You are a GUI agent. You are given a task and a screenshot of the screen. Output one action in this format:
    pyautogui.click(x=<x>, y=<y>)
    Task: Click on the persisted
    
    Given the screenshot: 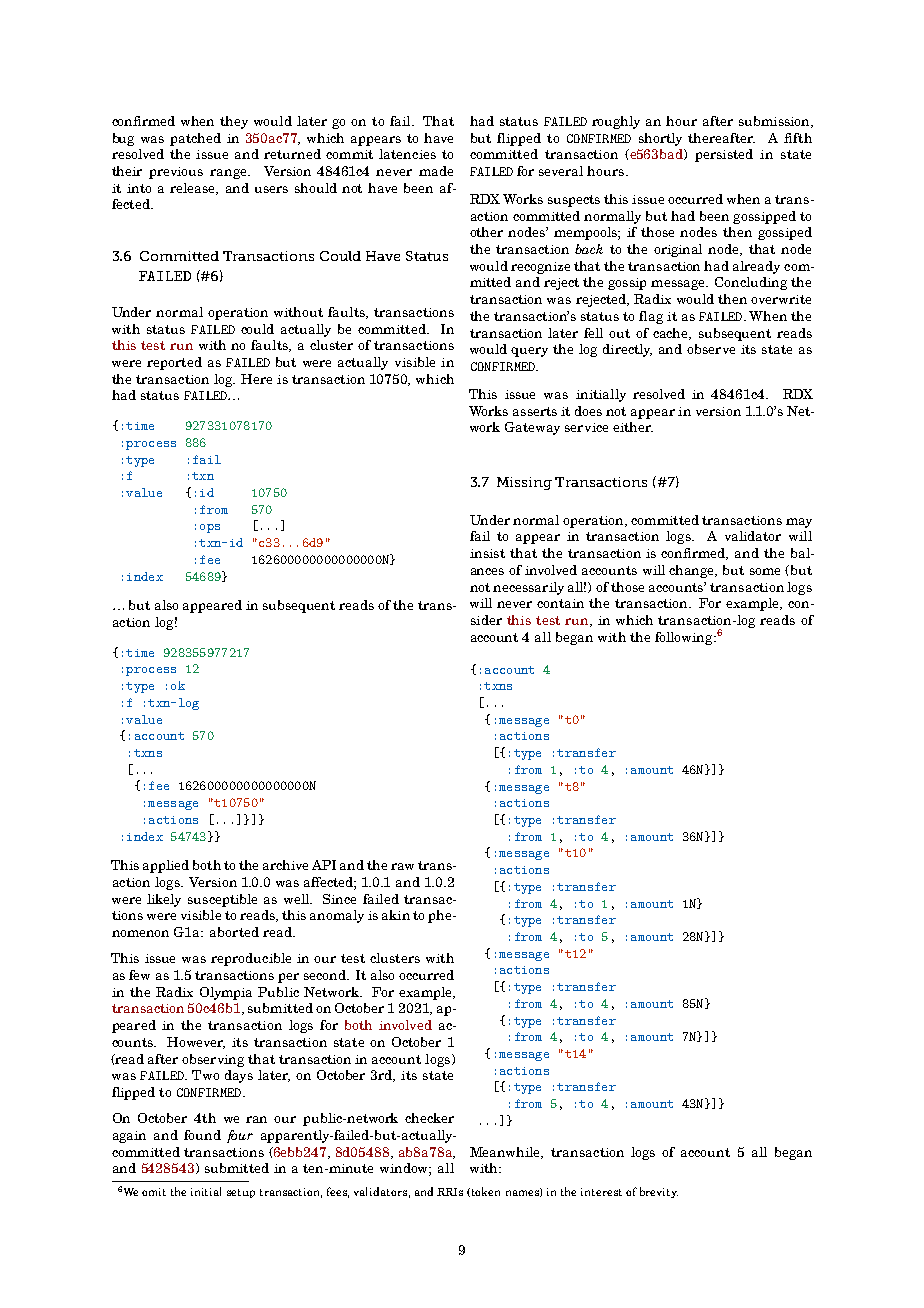 What is the action you would take?
    pyautogui.click(x=724, y=155)
